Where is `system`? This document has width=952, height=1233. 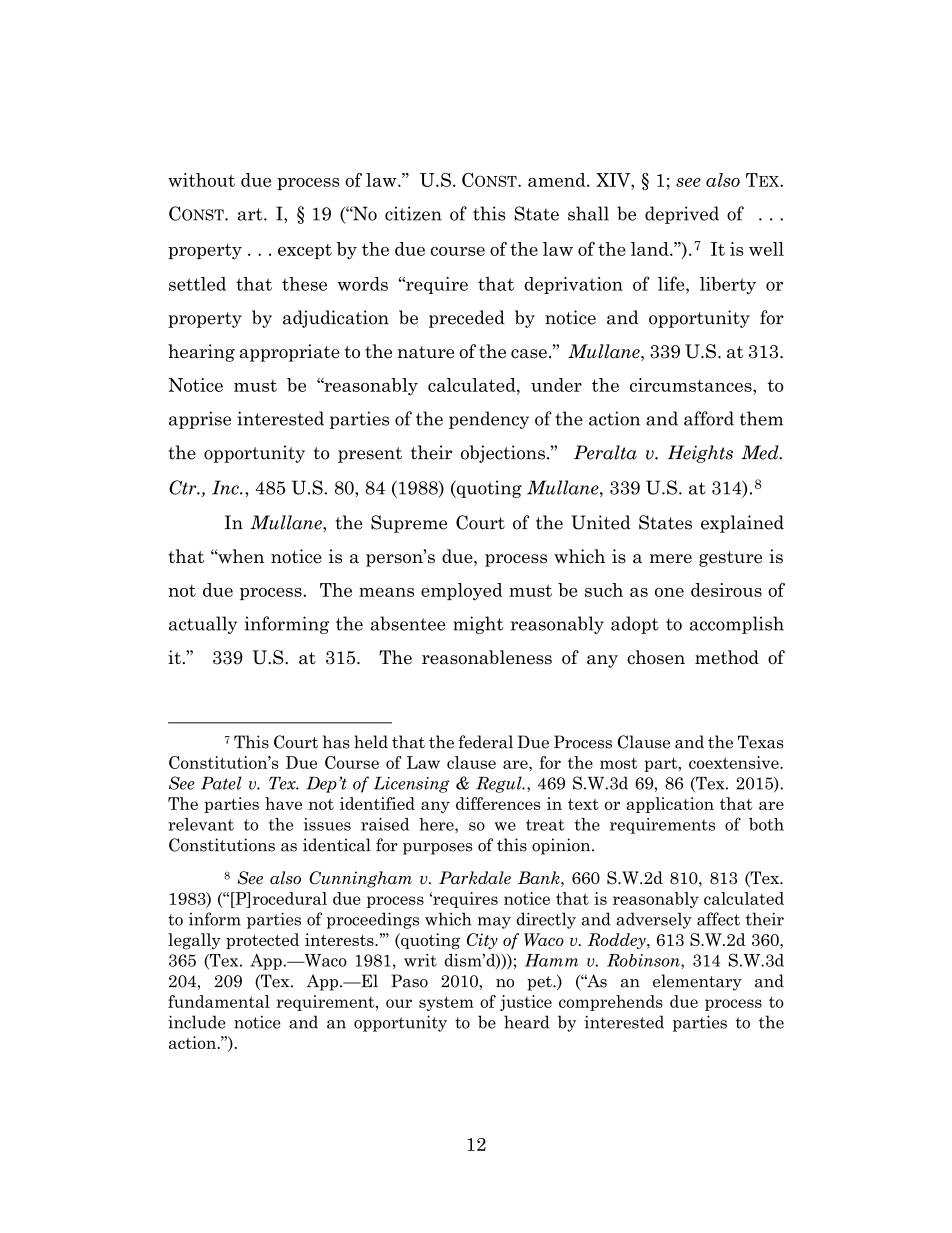 system is located at coordinates (446, 1003).
